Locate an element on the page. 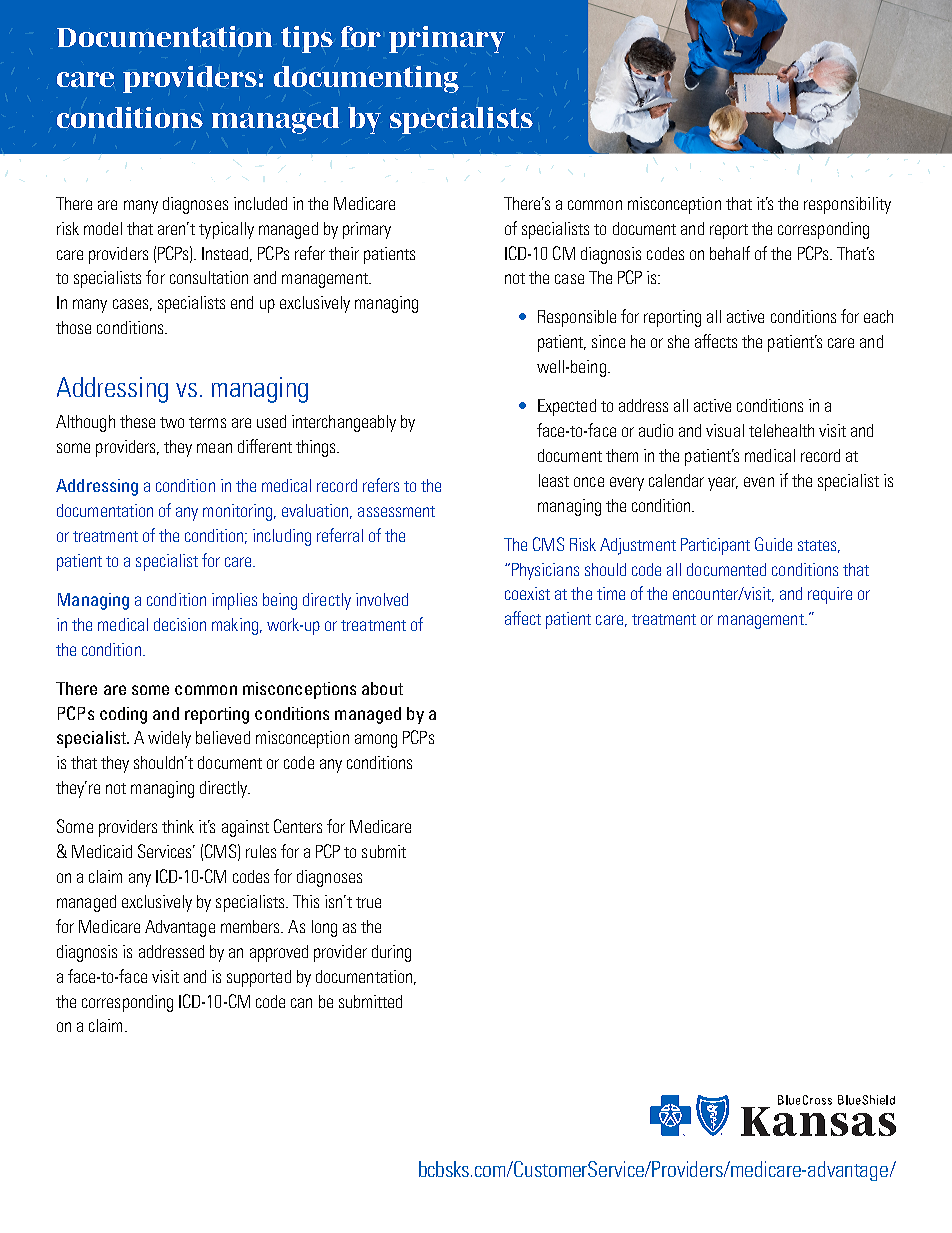 This document has height=1233, width=952. can is located at coordinates (301, 1003).
